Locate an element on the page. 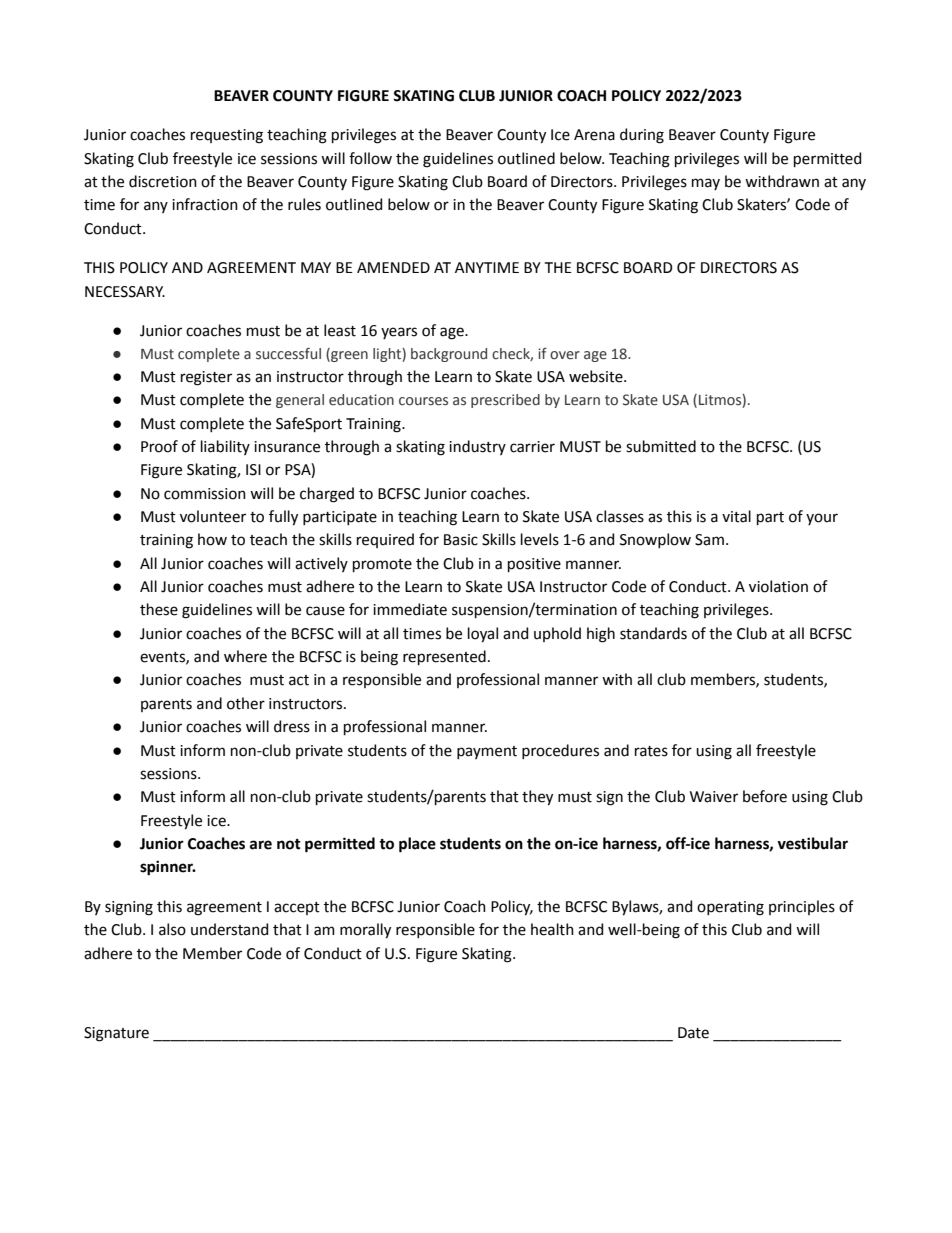 Image resolution: width=952 pixels, height=1233 pixels. positive is located at coordinates (534, 565).
